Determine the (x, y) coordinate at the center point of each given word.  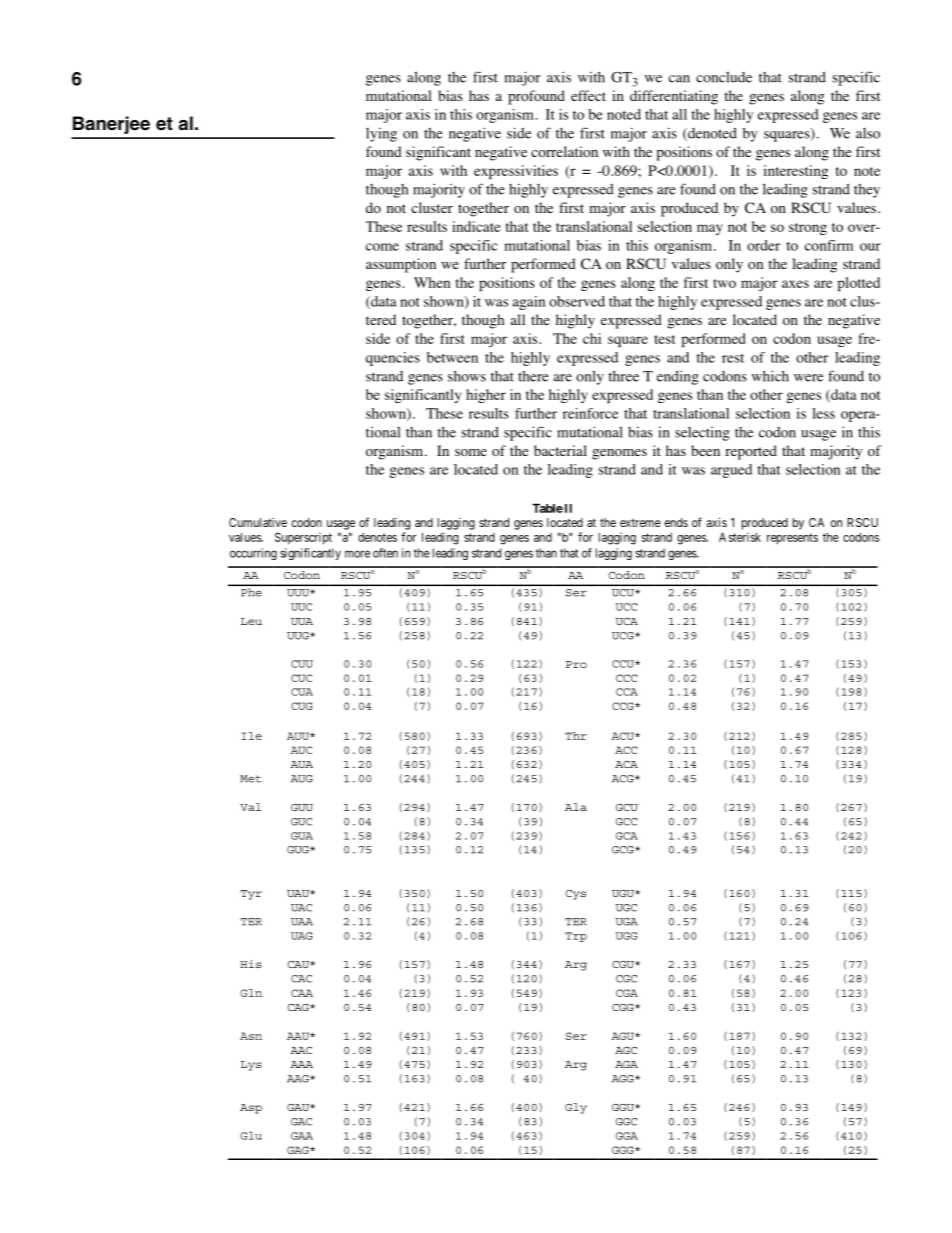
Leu (251, 621)
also (868, 133)
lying (381, 134)
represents (792, 539)
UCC (626, 607)
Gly (576, 1108)
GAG (299, 1150)
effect (588, 95)
